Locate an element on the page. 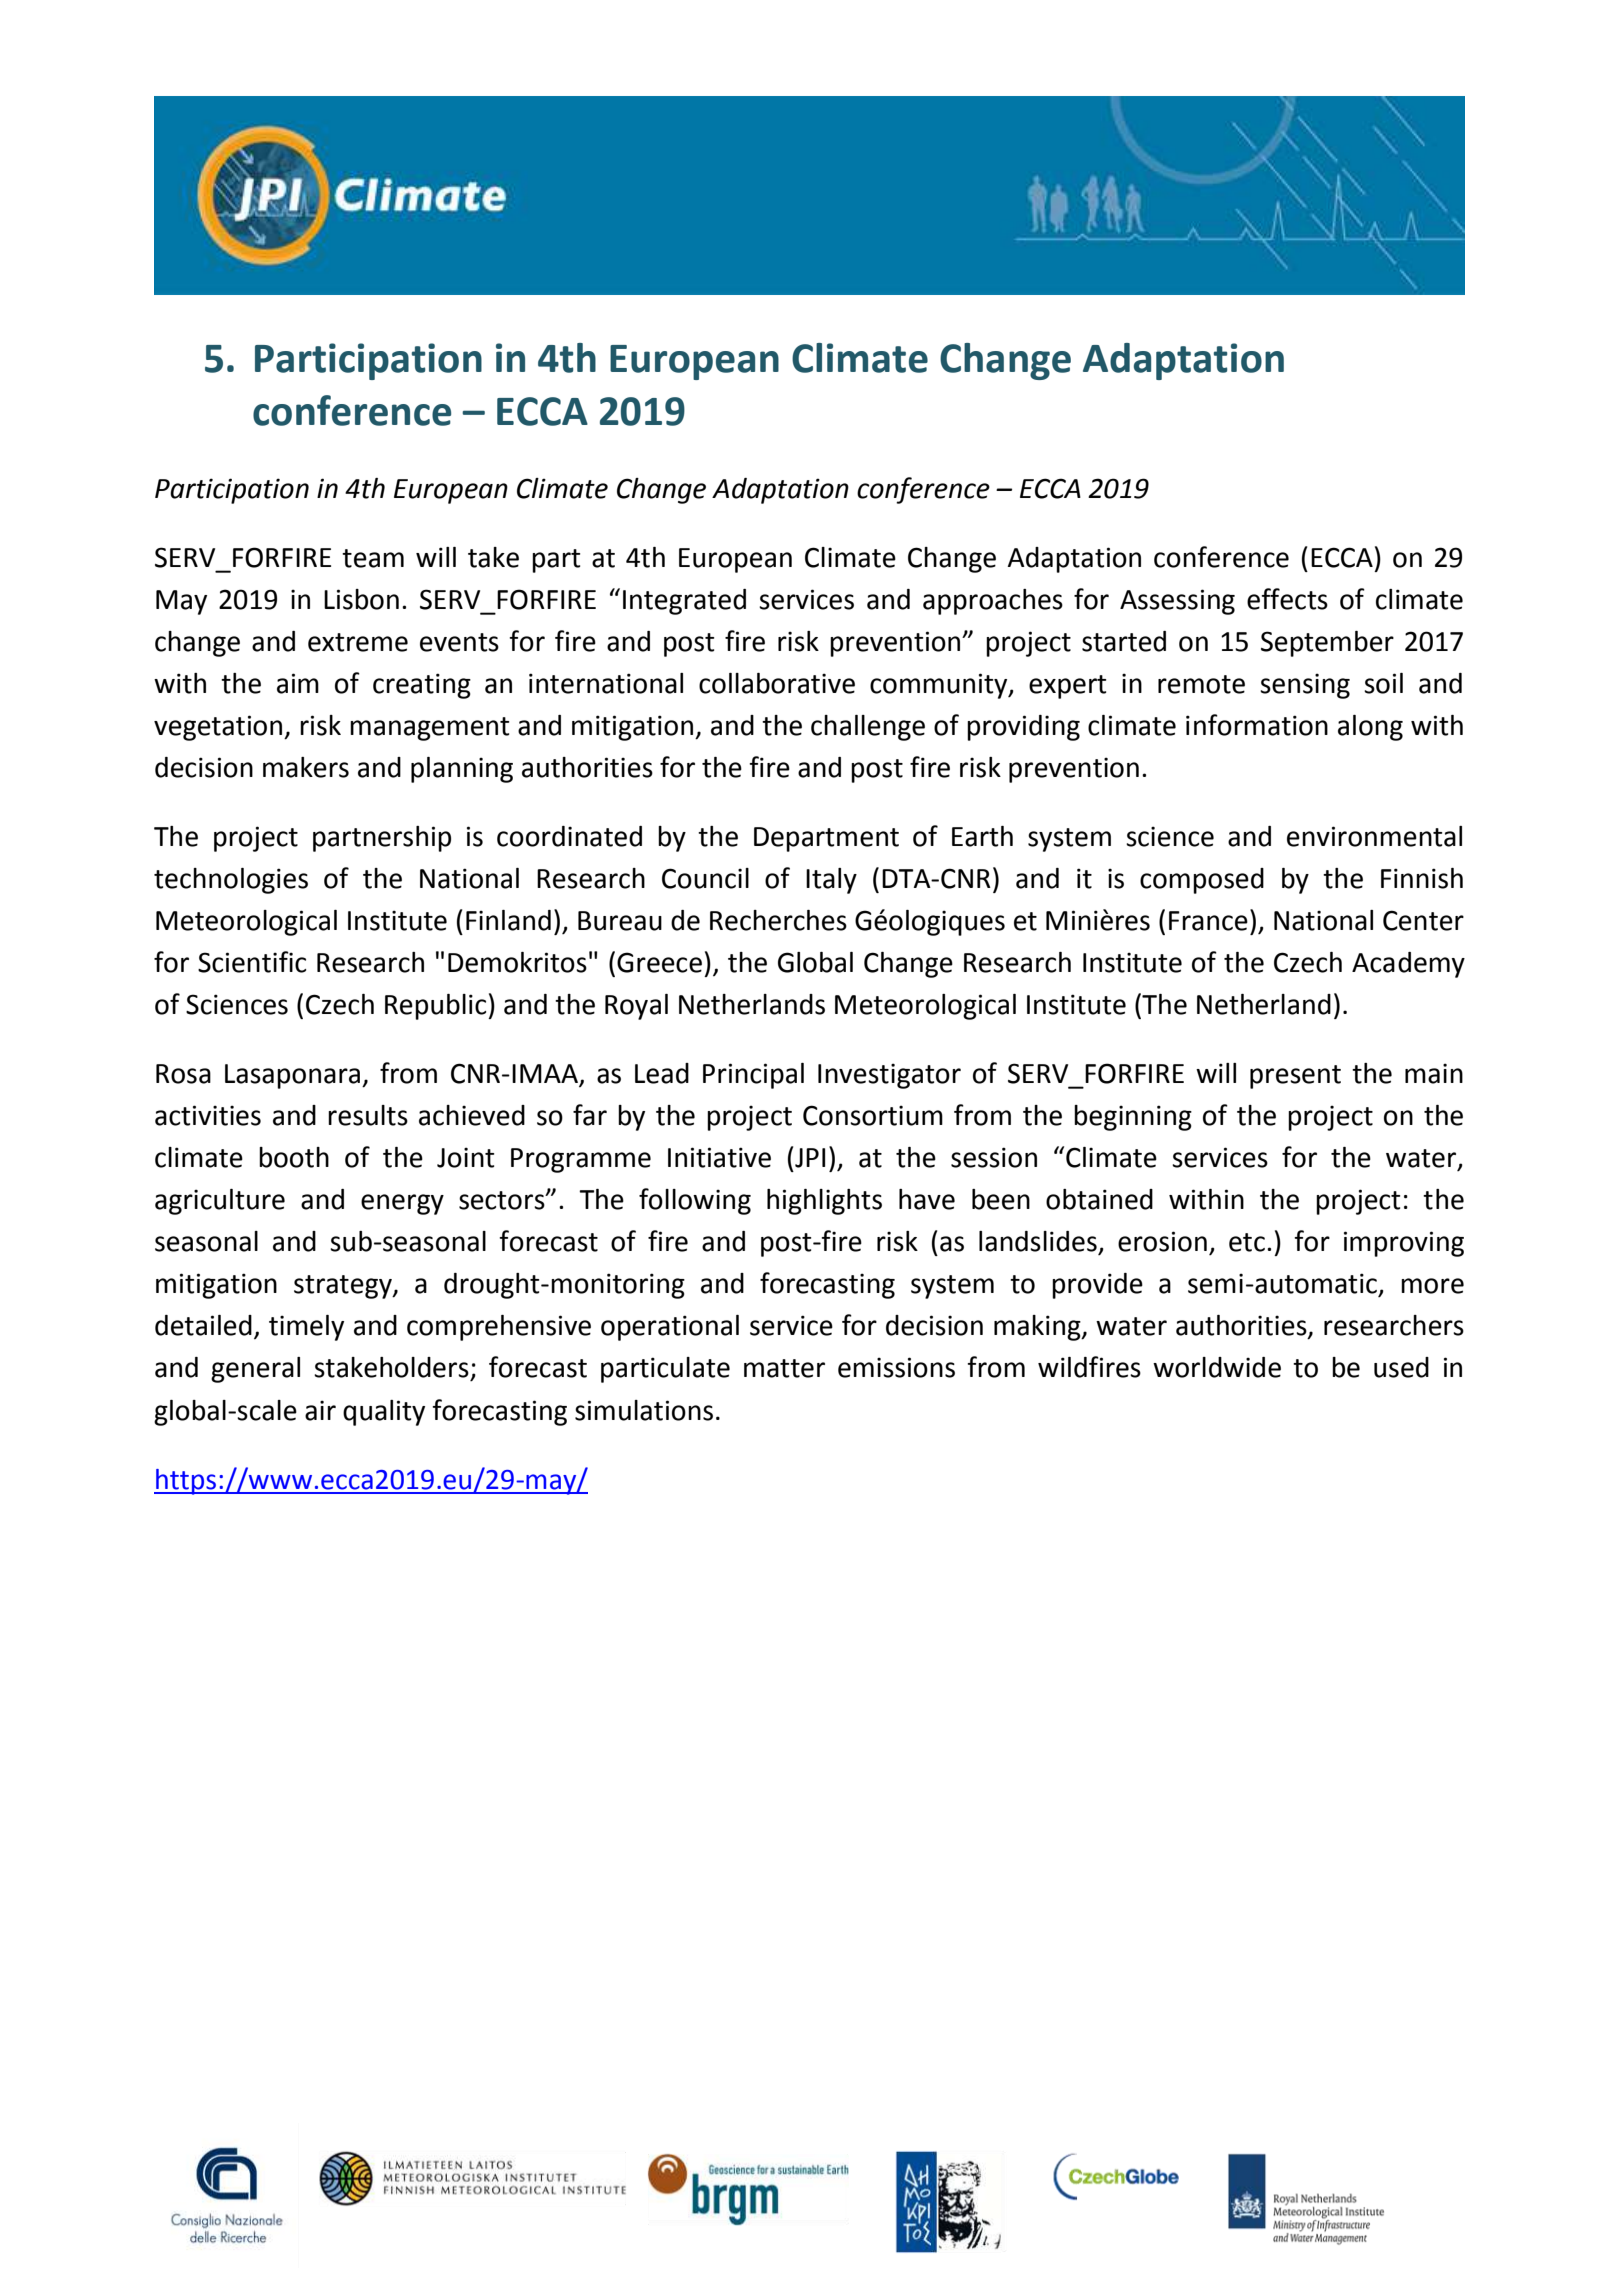  air is located at coordinates (320, 1410).
